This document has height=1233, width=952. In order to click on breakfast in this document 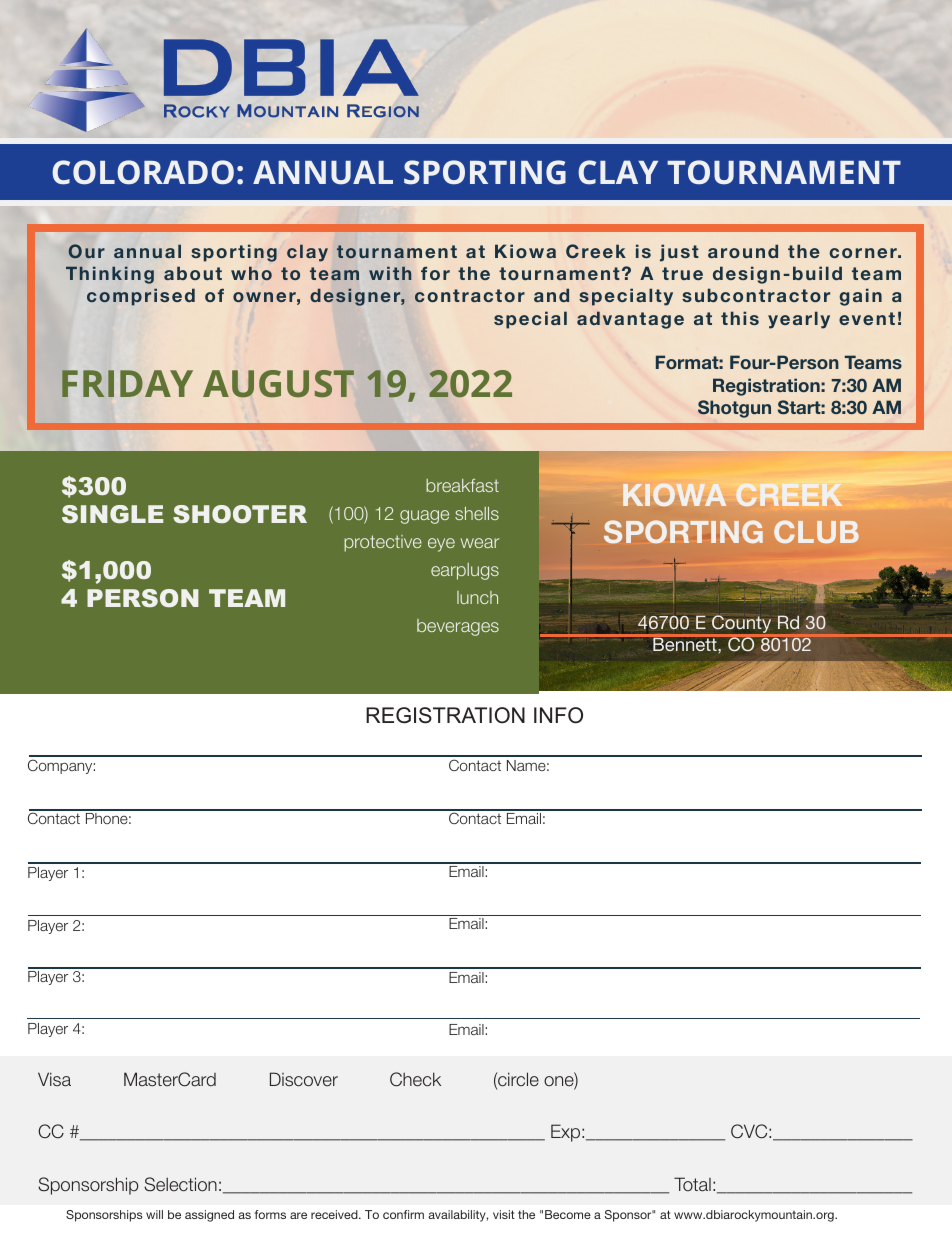, I will do `click(462, 485)`.
